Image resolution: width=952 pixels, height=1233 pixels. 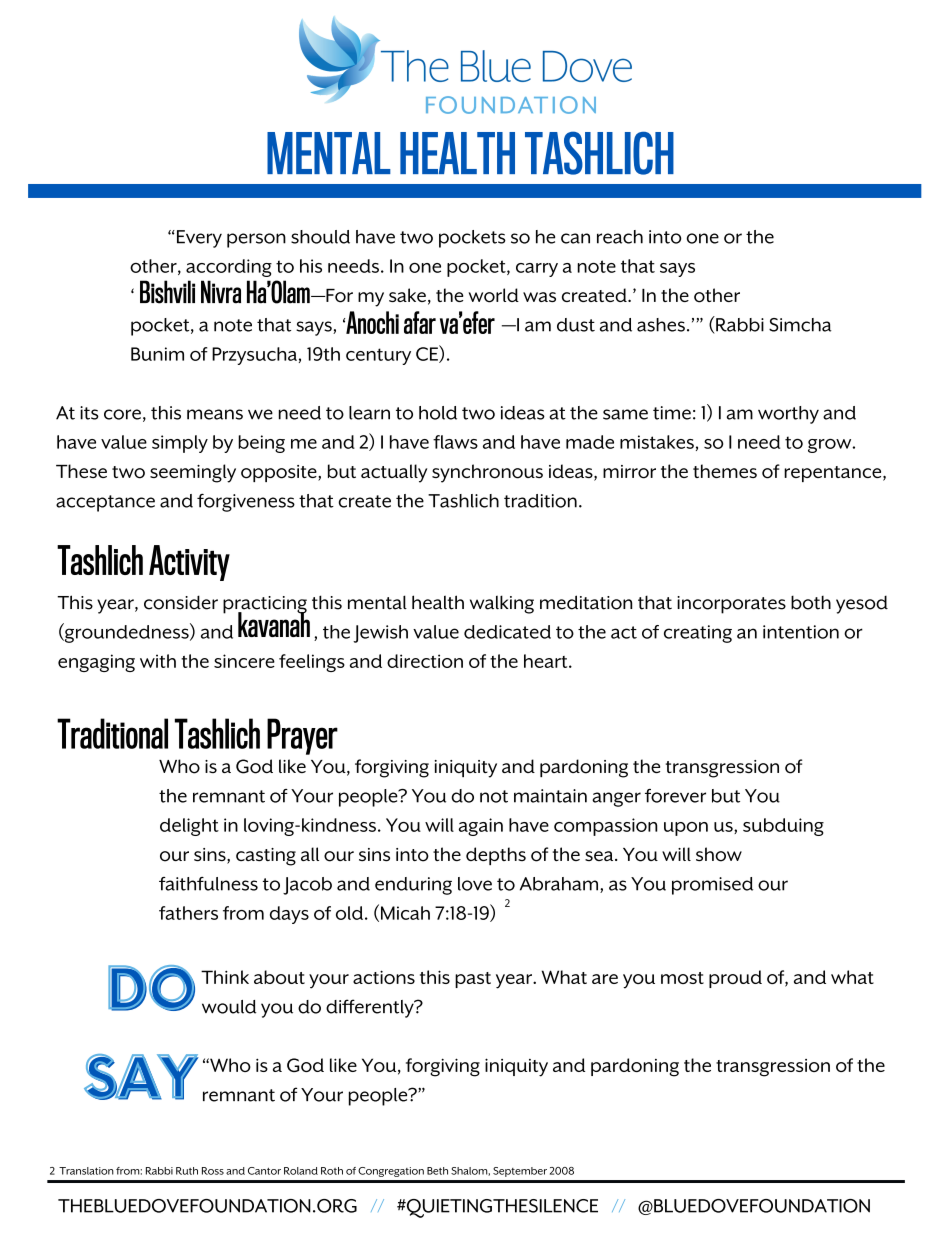 I want to click on flaws, so click(x=455, y=442).
